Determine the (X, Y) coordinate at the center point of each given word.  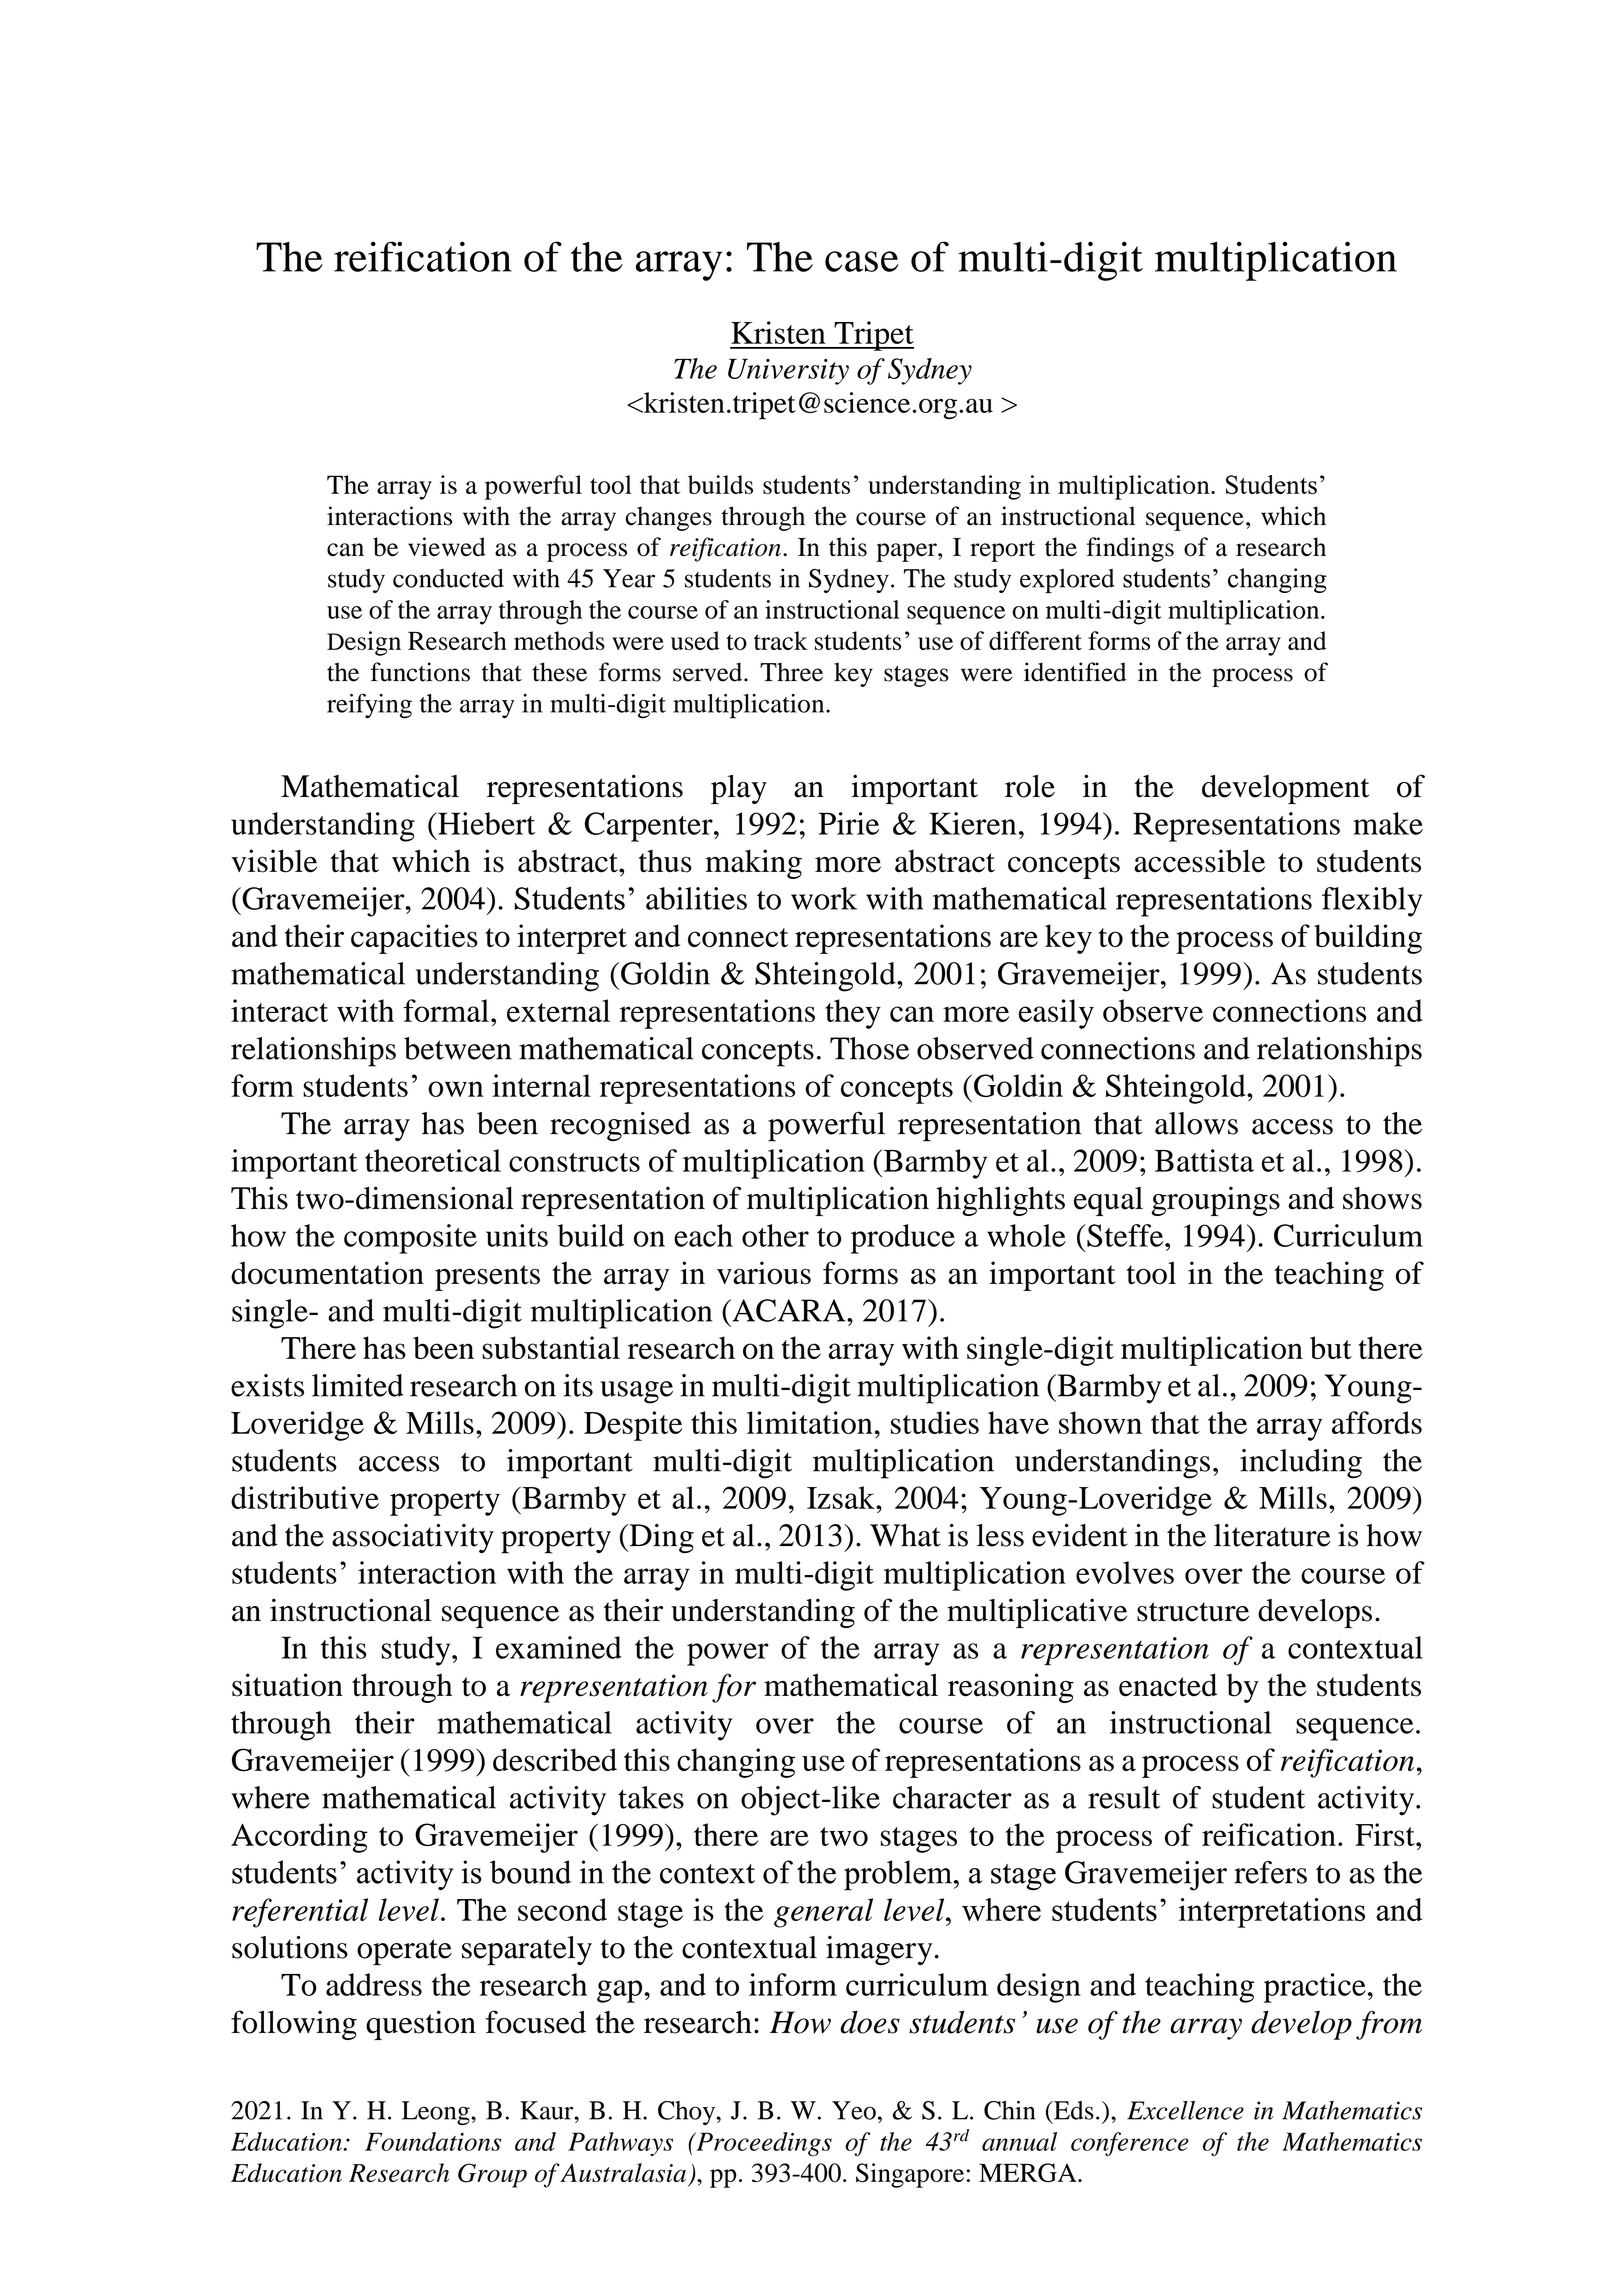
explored (1067, 581)
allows (1196, 1123)
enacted (1168, 1685)
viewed (447, 546)
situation (287, 1685)
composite (410, 1239)
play (739, 789)
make (1388, 823)
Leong (437, 2113)
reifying (369, 706)
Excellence (1185, 2110)
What (905, 1535)
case (862, 261)
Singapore (910, 2175)
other (775, 1235)
